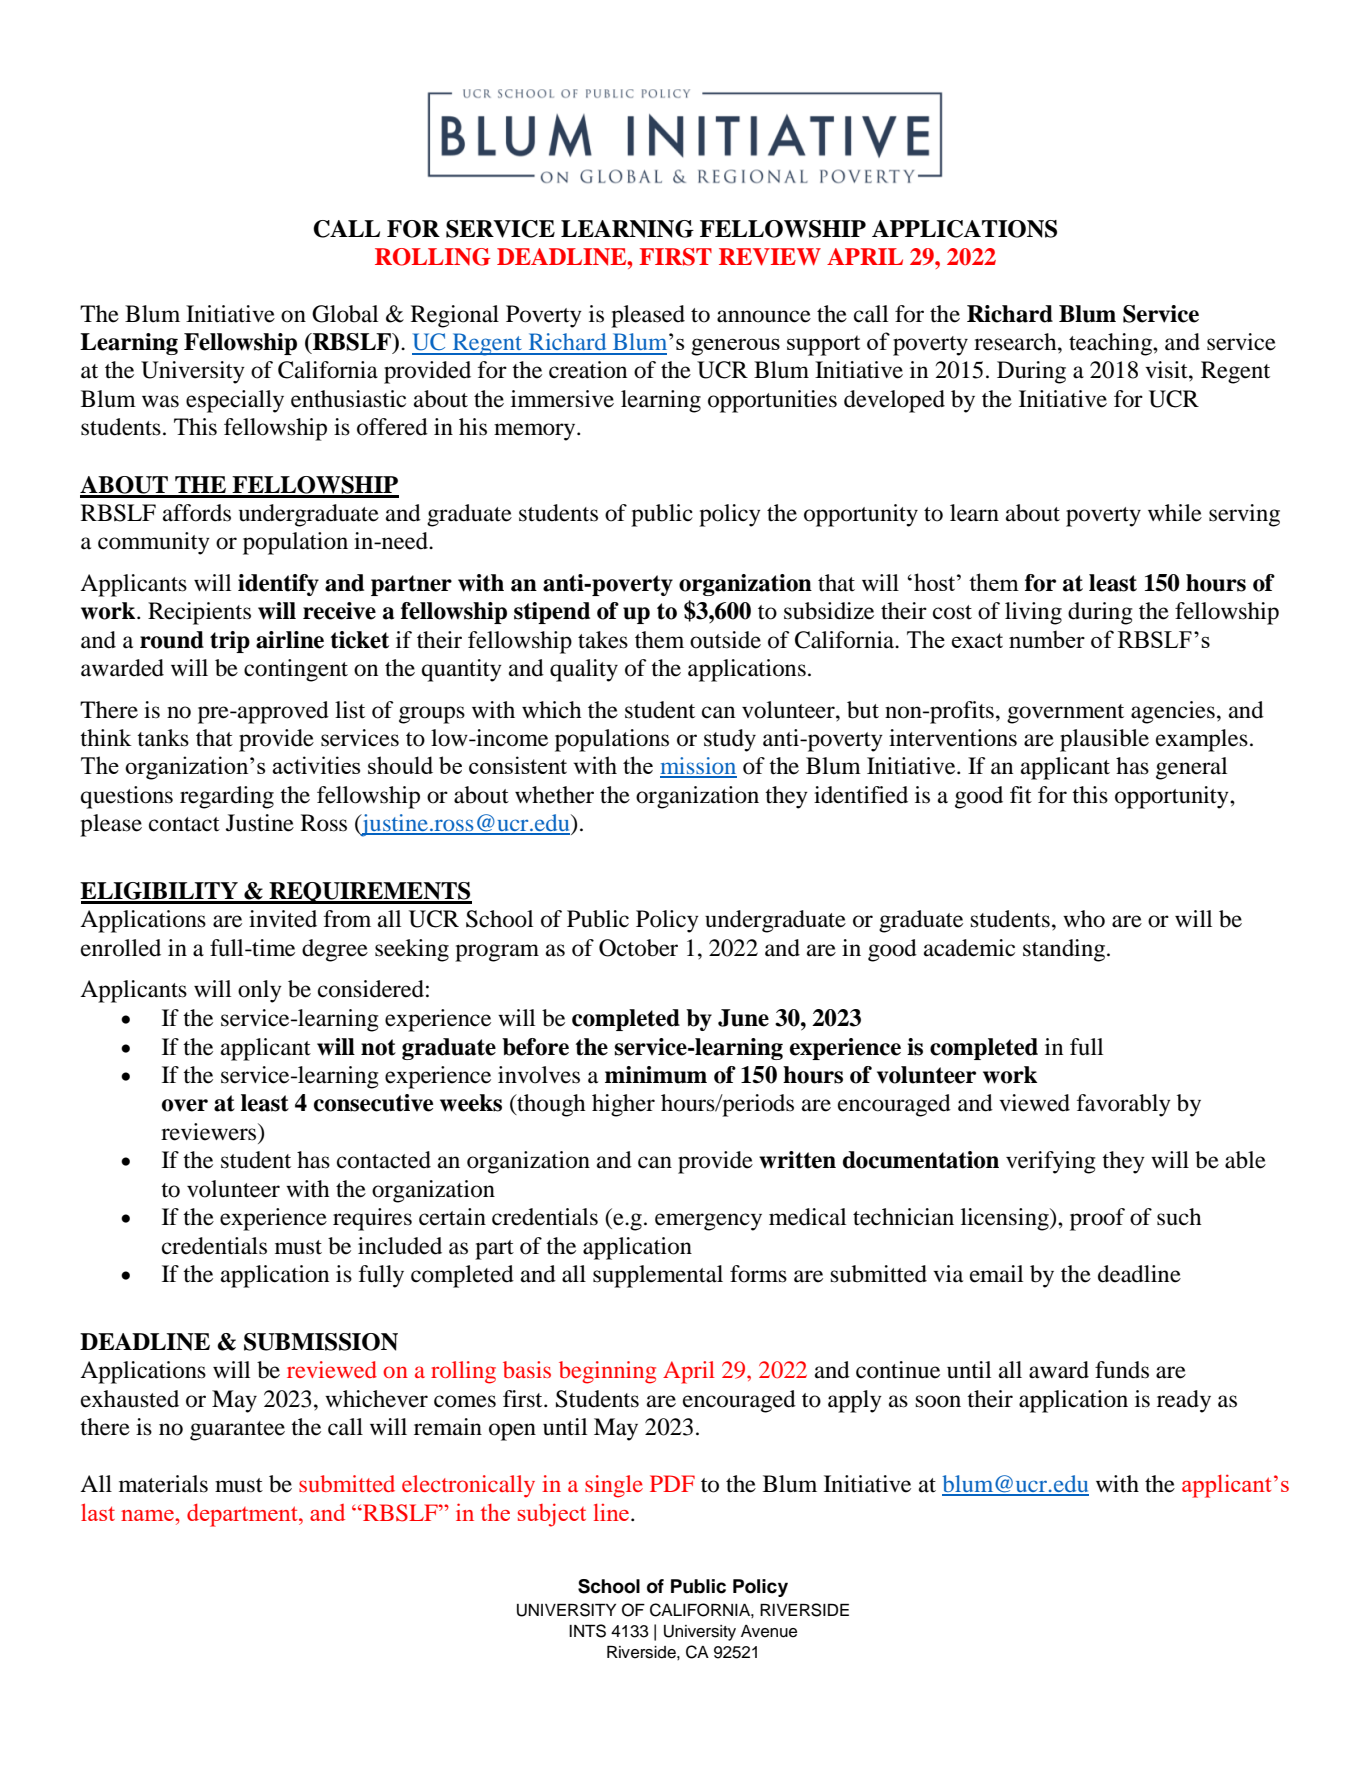 The image size is (1371, 1774). What do you see at coordinates (148, 1515) in the document?
I see `name` at bounding box center [148, 1515].
